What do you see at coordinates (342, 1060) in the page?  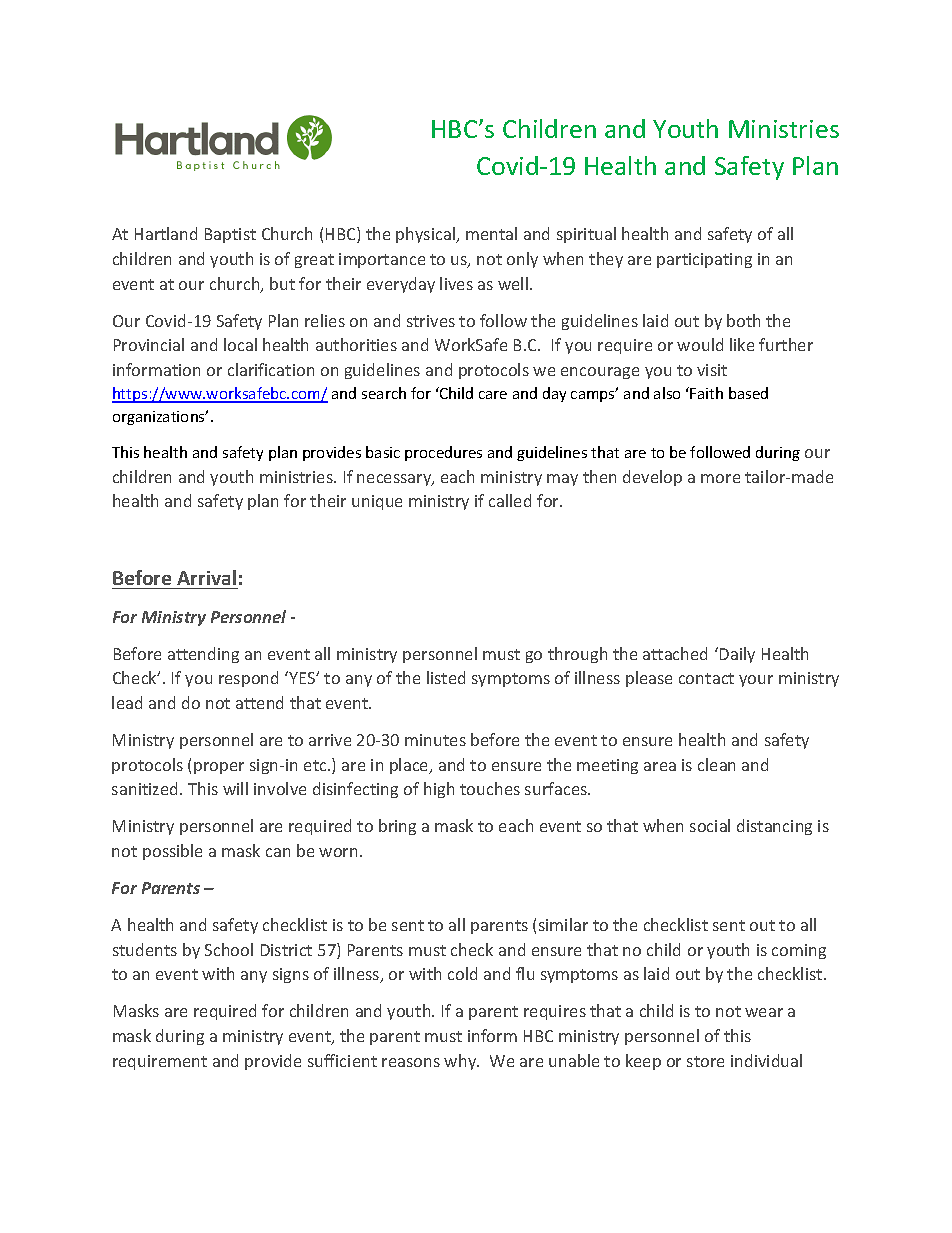 I see `sufficient` at bounding box center [342, 1060].
